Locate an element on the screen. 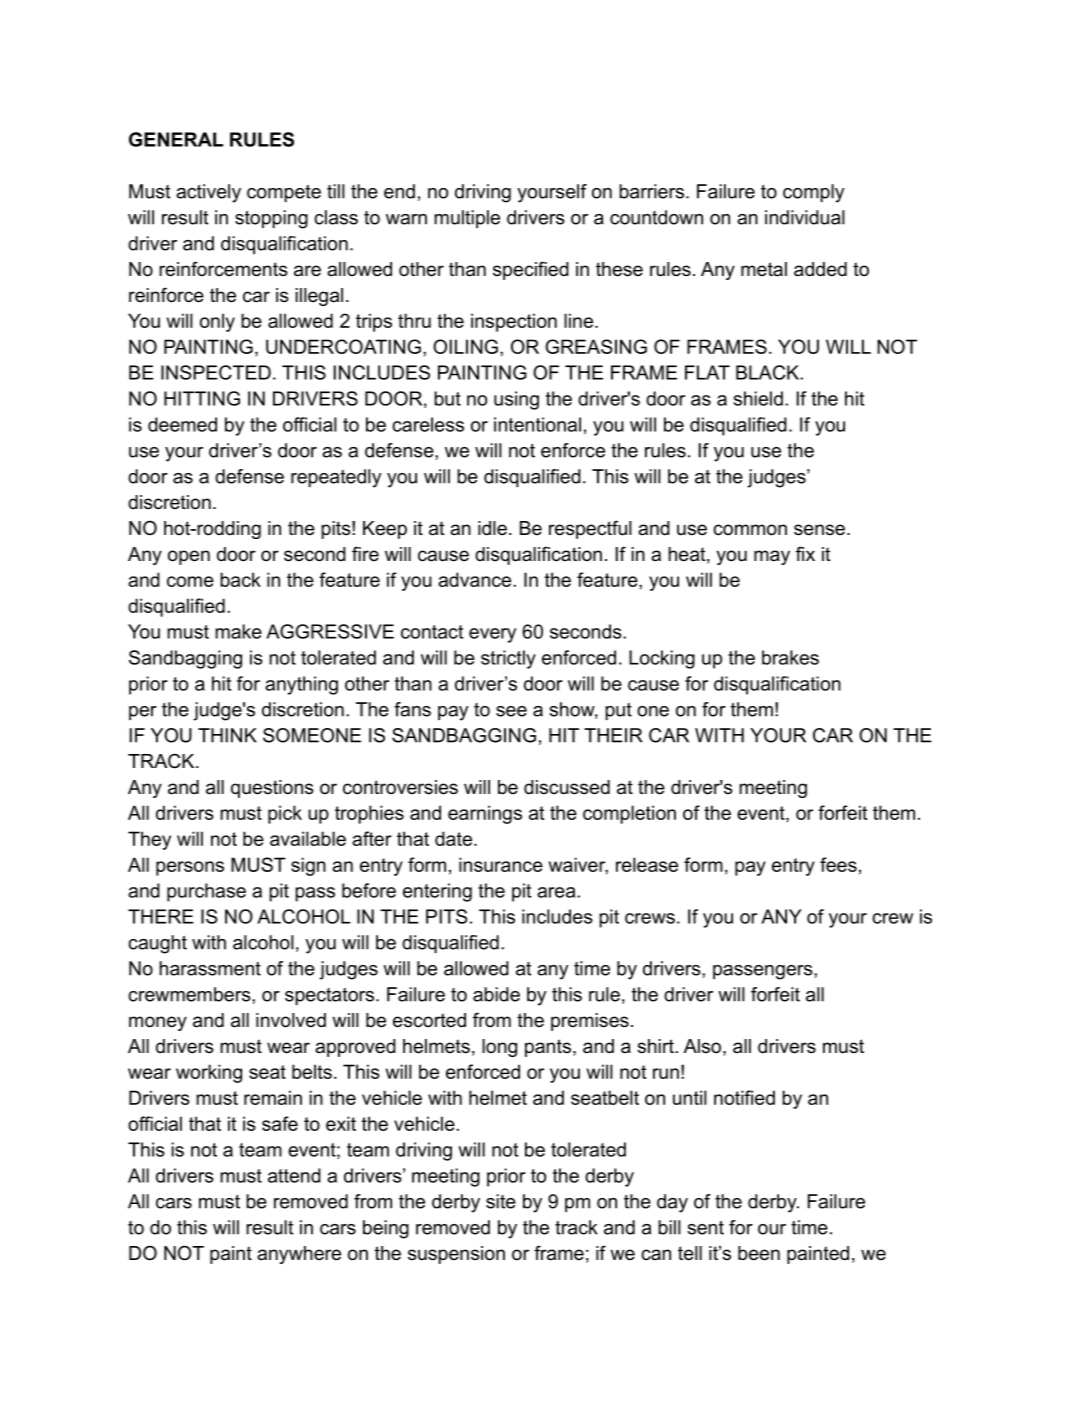 This screenshot has width=1089, height=1410. site is located at coordinates (501, 1201).
